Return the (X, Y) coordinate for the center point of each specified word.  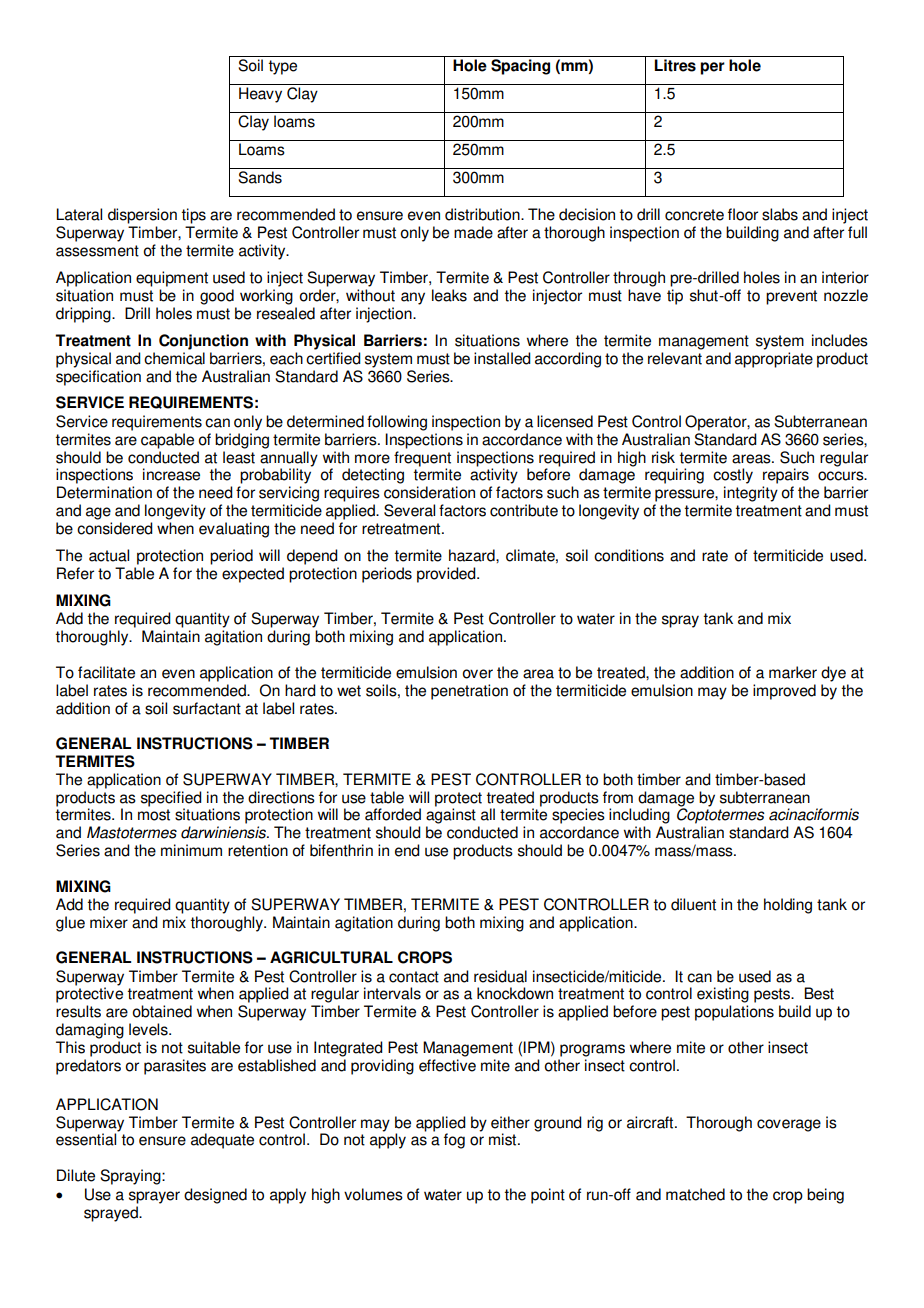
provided (447, 575)
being (825, 1196)
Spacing (521, 65)
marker (793, 672)
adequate (222, 1141)
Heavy (260, 95)
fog (454, 1141)
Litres (675, 65)
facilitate (106, 672)
